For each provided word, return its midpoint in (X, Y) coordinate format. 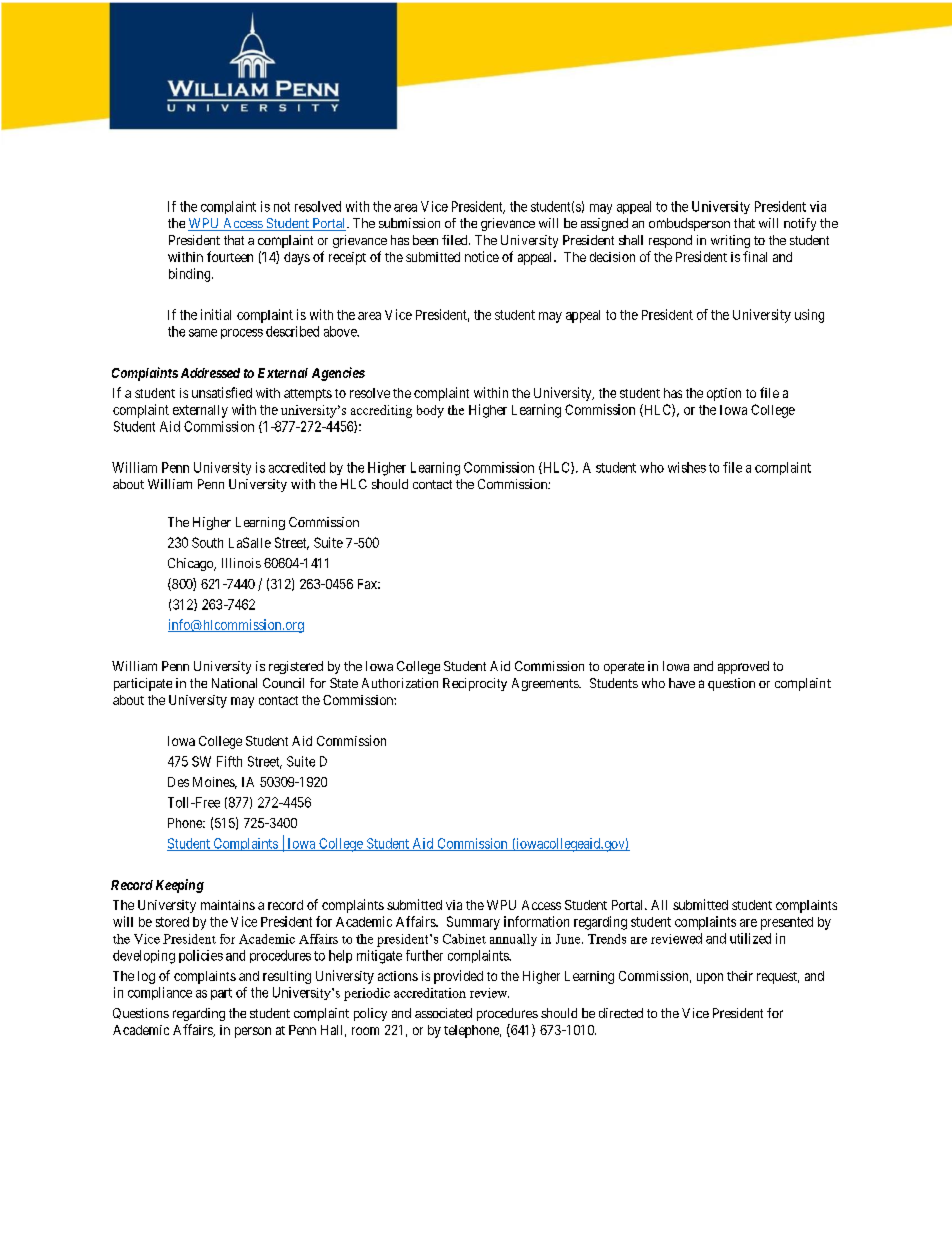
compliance (160, 993)
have (682, 683)
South (207, 542)
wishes (687, 467)
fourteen (230, 256)
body (430, 411)
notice (482, 256)
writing (730, 241)
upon (710, 978)
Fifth (229, 761)
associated (443, 1013)
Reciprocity (475, 684)
